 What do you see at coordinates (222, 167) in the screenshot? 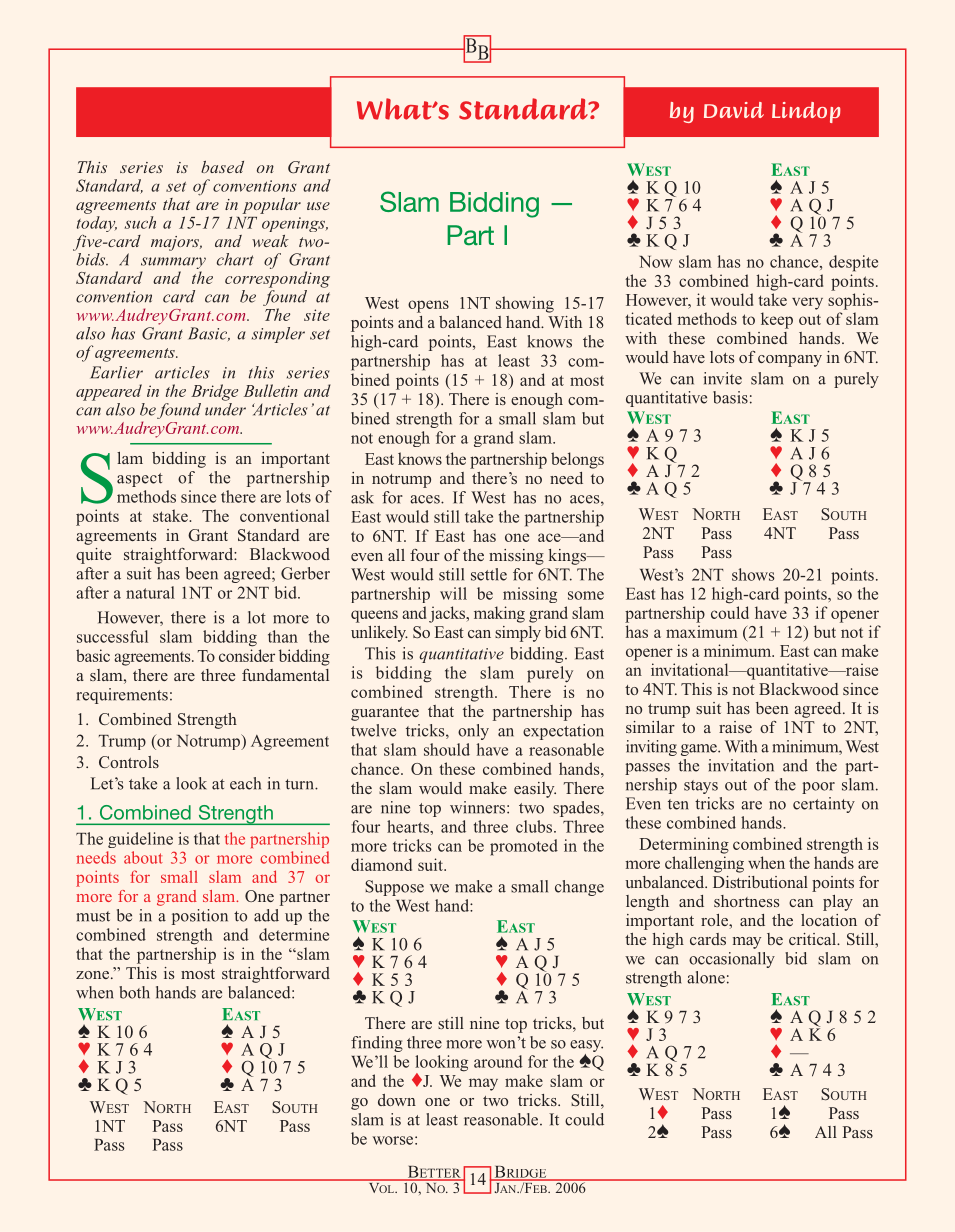
I see `based` at bounding box center [222, 167].
